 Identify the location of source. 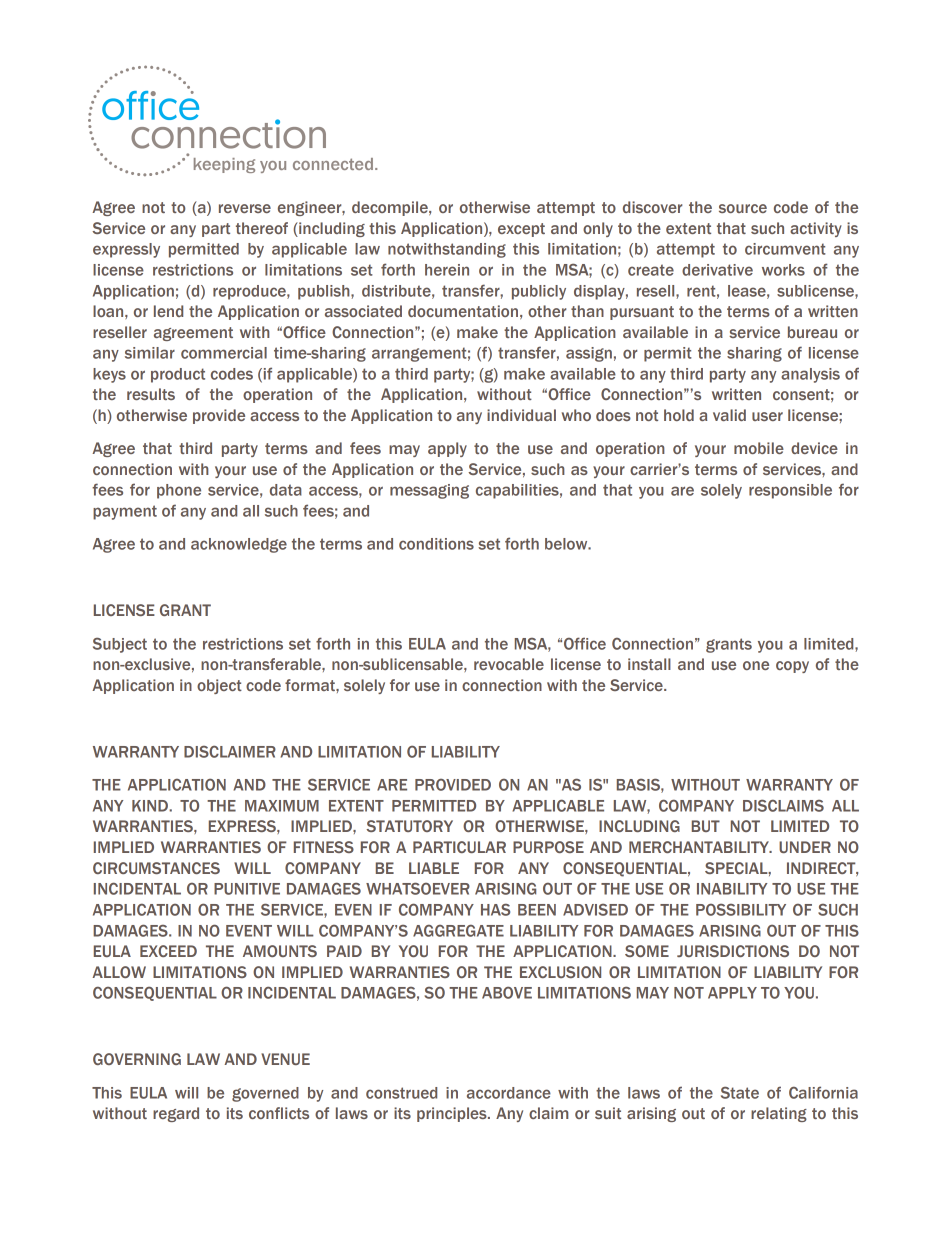
(743, 208).
